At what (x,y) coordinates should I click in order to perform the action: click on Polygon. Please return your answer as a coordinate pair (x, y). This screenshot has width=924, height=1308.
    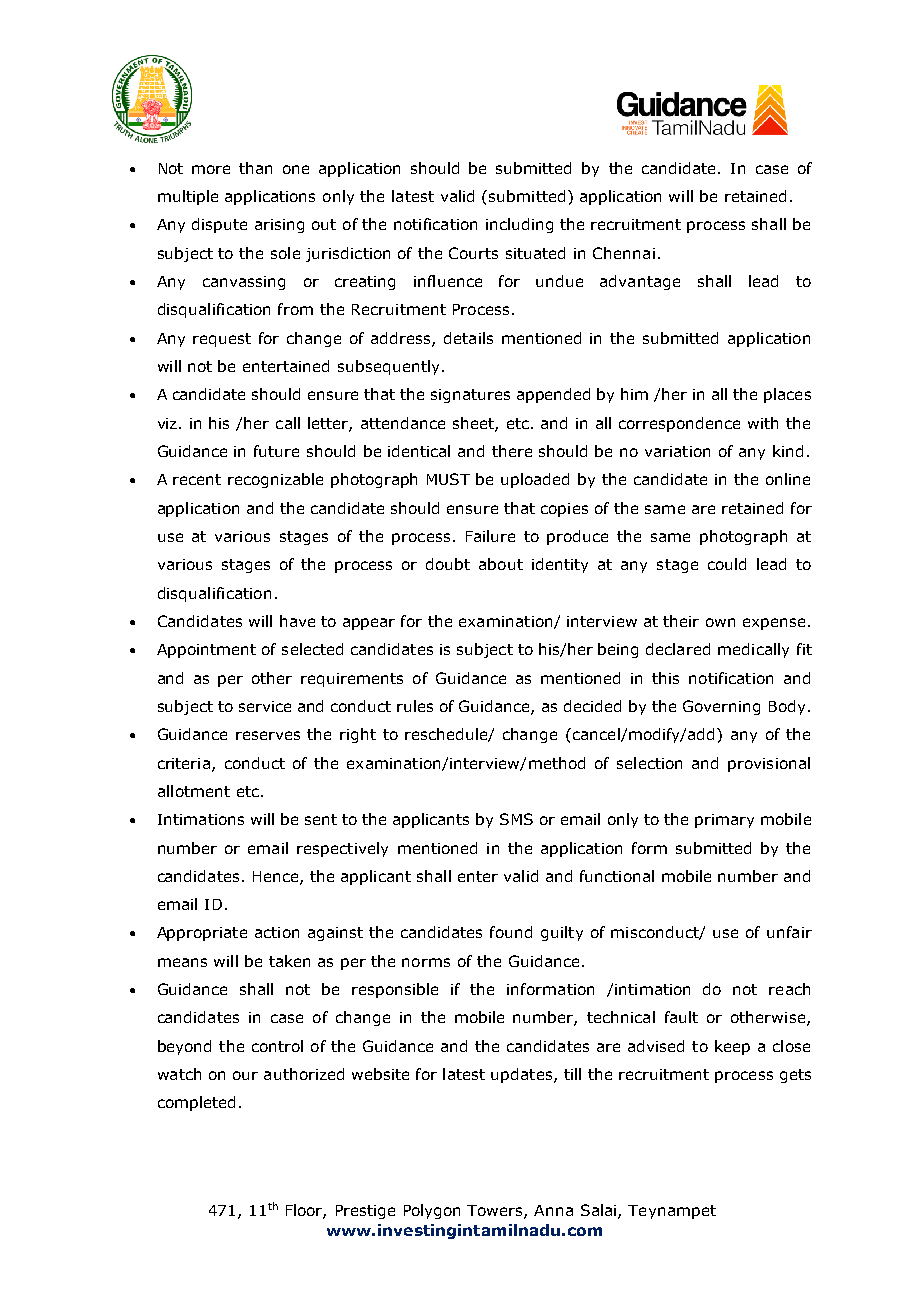
    Looking at the image, I should click on (432, 1211).
